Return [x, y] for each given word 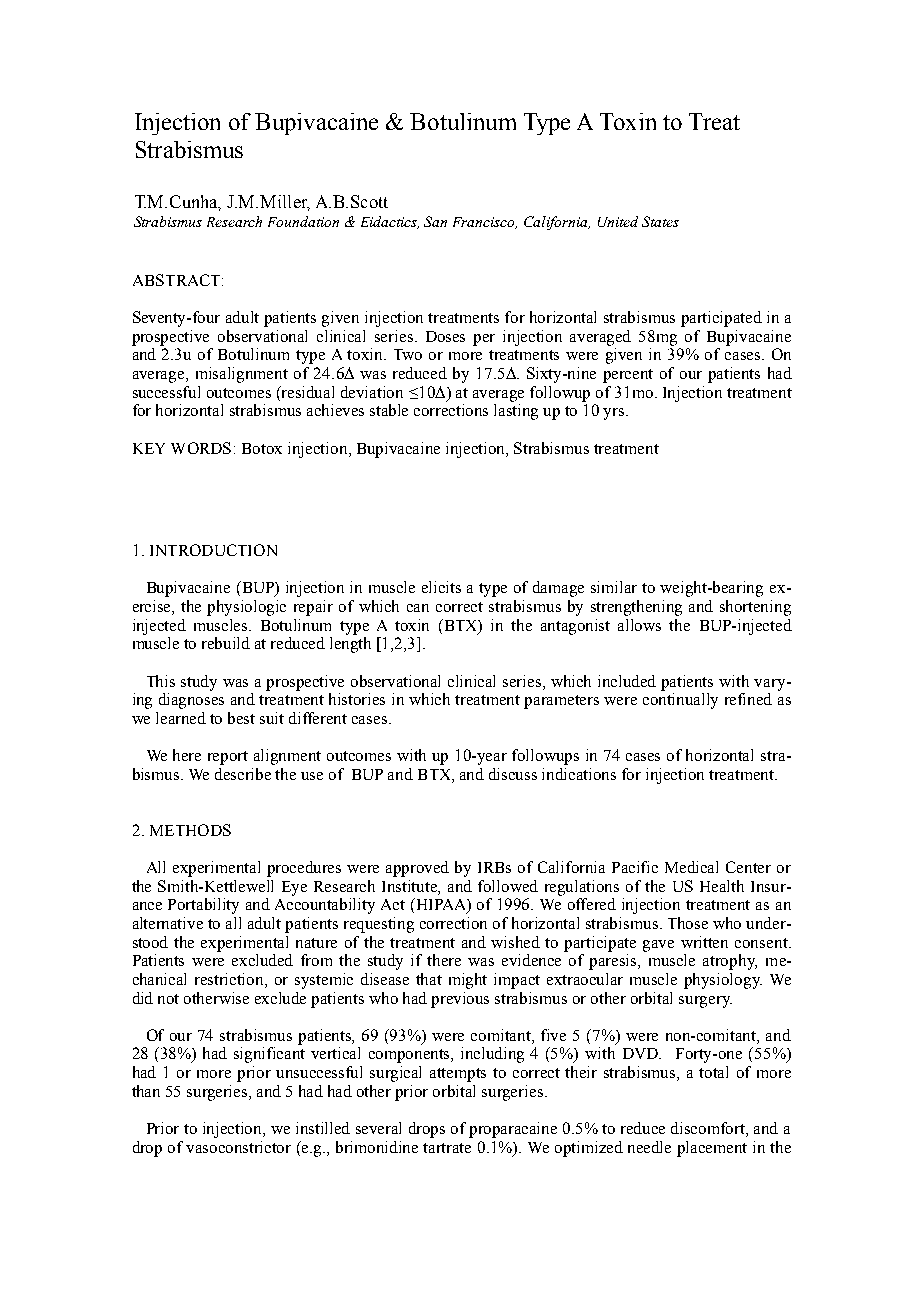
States [660, 221]
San [435, 221]
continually [680, 701]
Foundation [303, 221]
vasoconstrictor [238, 1147]
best [241, 718]
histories [357, 699]
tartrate [447, 1148]
